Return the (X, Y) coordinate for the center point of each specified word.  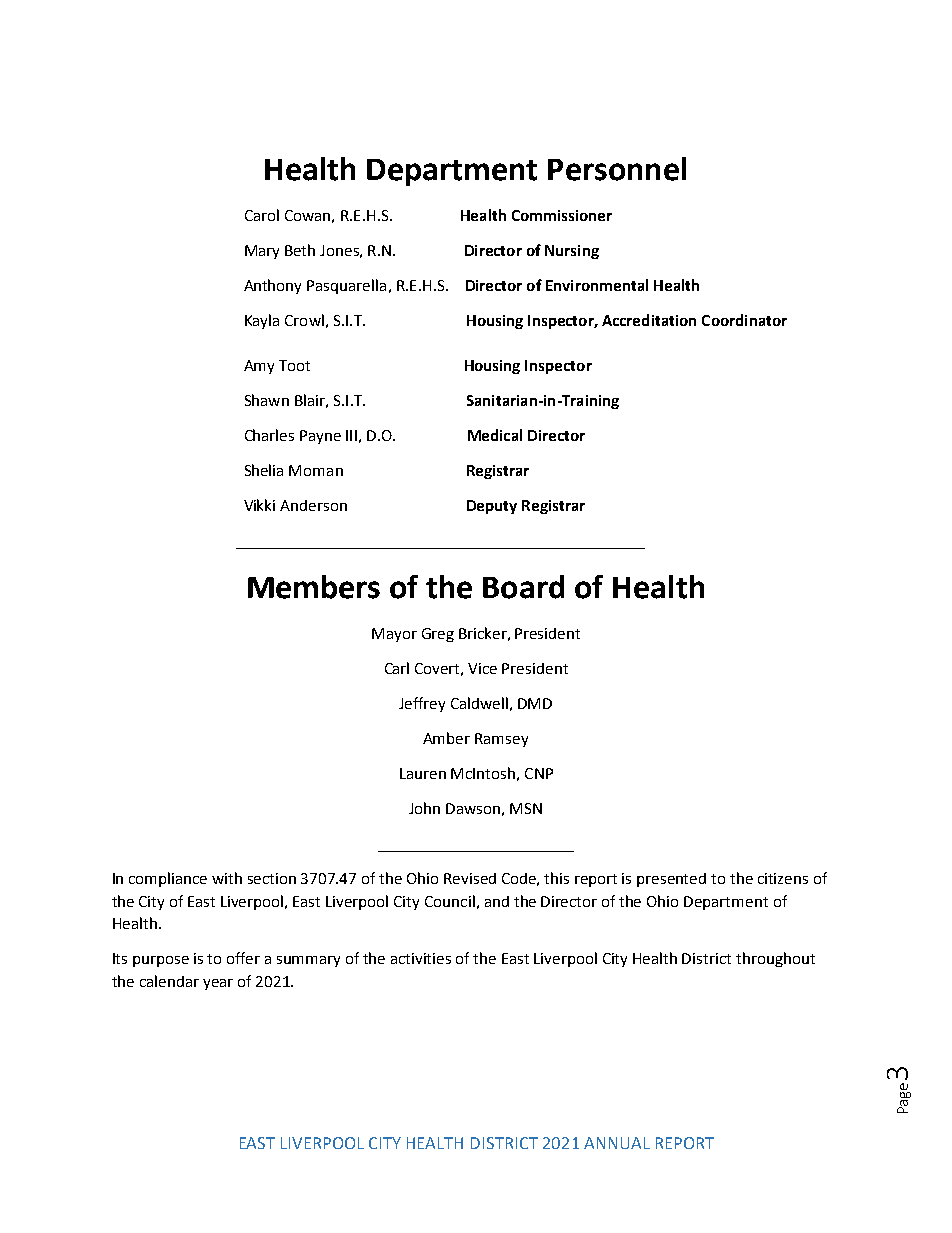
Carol (262, 215)
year (218, 984)
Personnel (617, 169)
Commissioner (562, 215)
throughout (775, 959)
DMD (535, 703)
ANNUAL (617, 1143)
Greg (438, 635)
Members (314, 587)
